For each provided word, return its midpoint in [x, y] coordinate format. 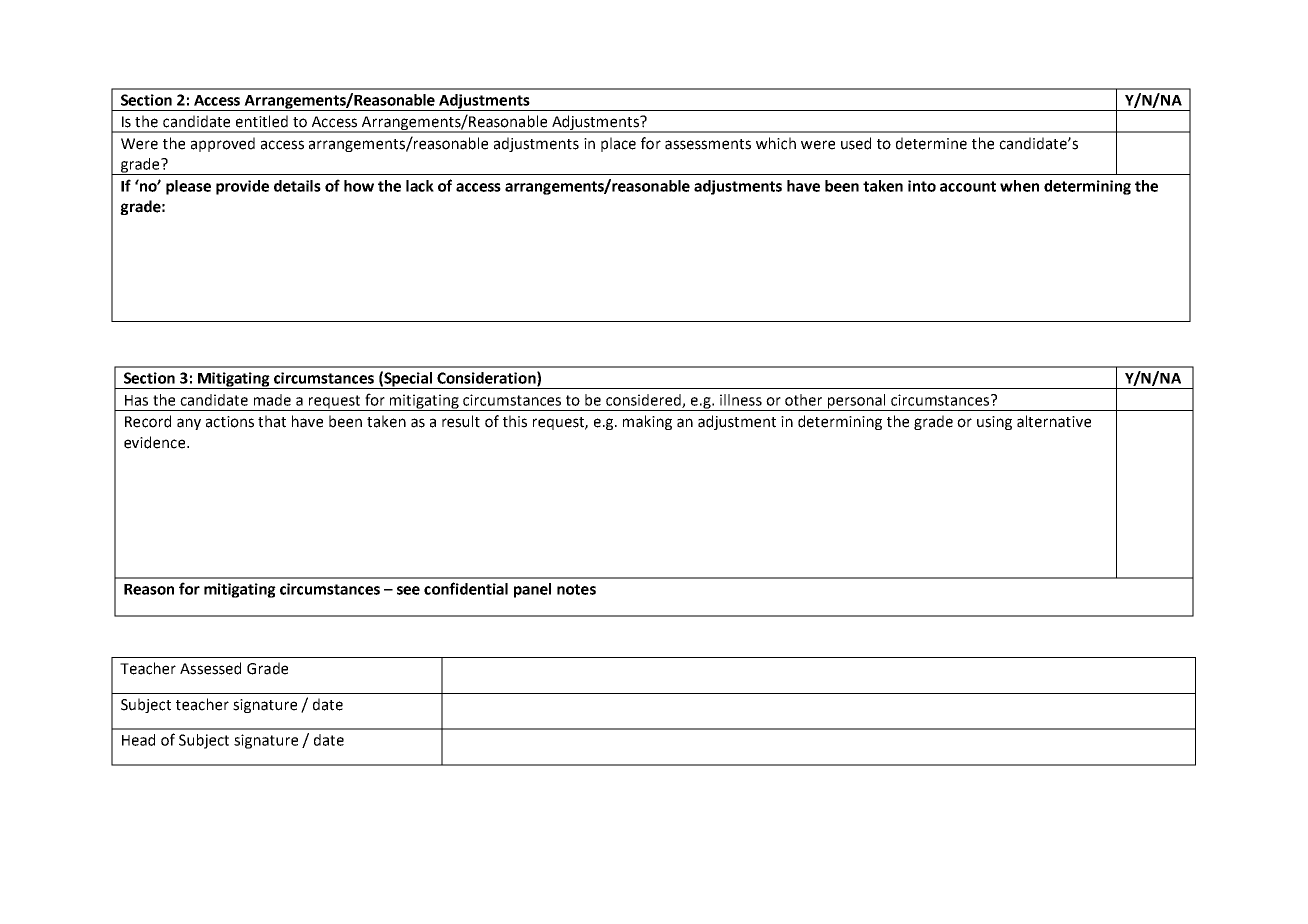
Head [138, 740]
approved [223, 144]
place [618, 144]
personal [857, 402]
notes [576, 589]
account [968, 186]
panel [532, 590]
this [515, 421]
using [994, 423]
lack [420, 186]
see [408, 590]
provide [242, 187]
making [647, 422]
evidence [154, 442]
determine [931, 143]
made [272, 400]
